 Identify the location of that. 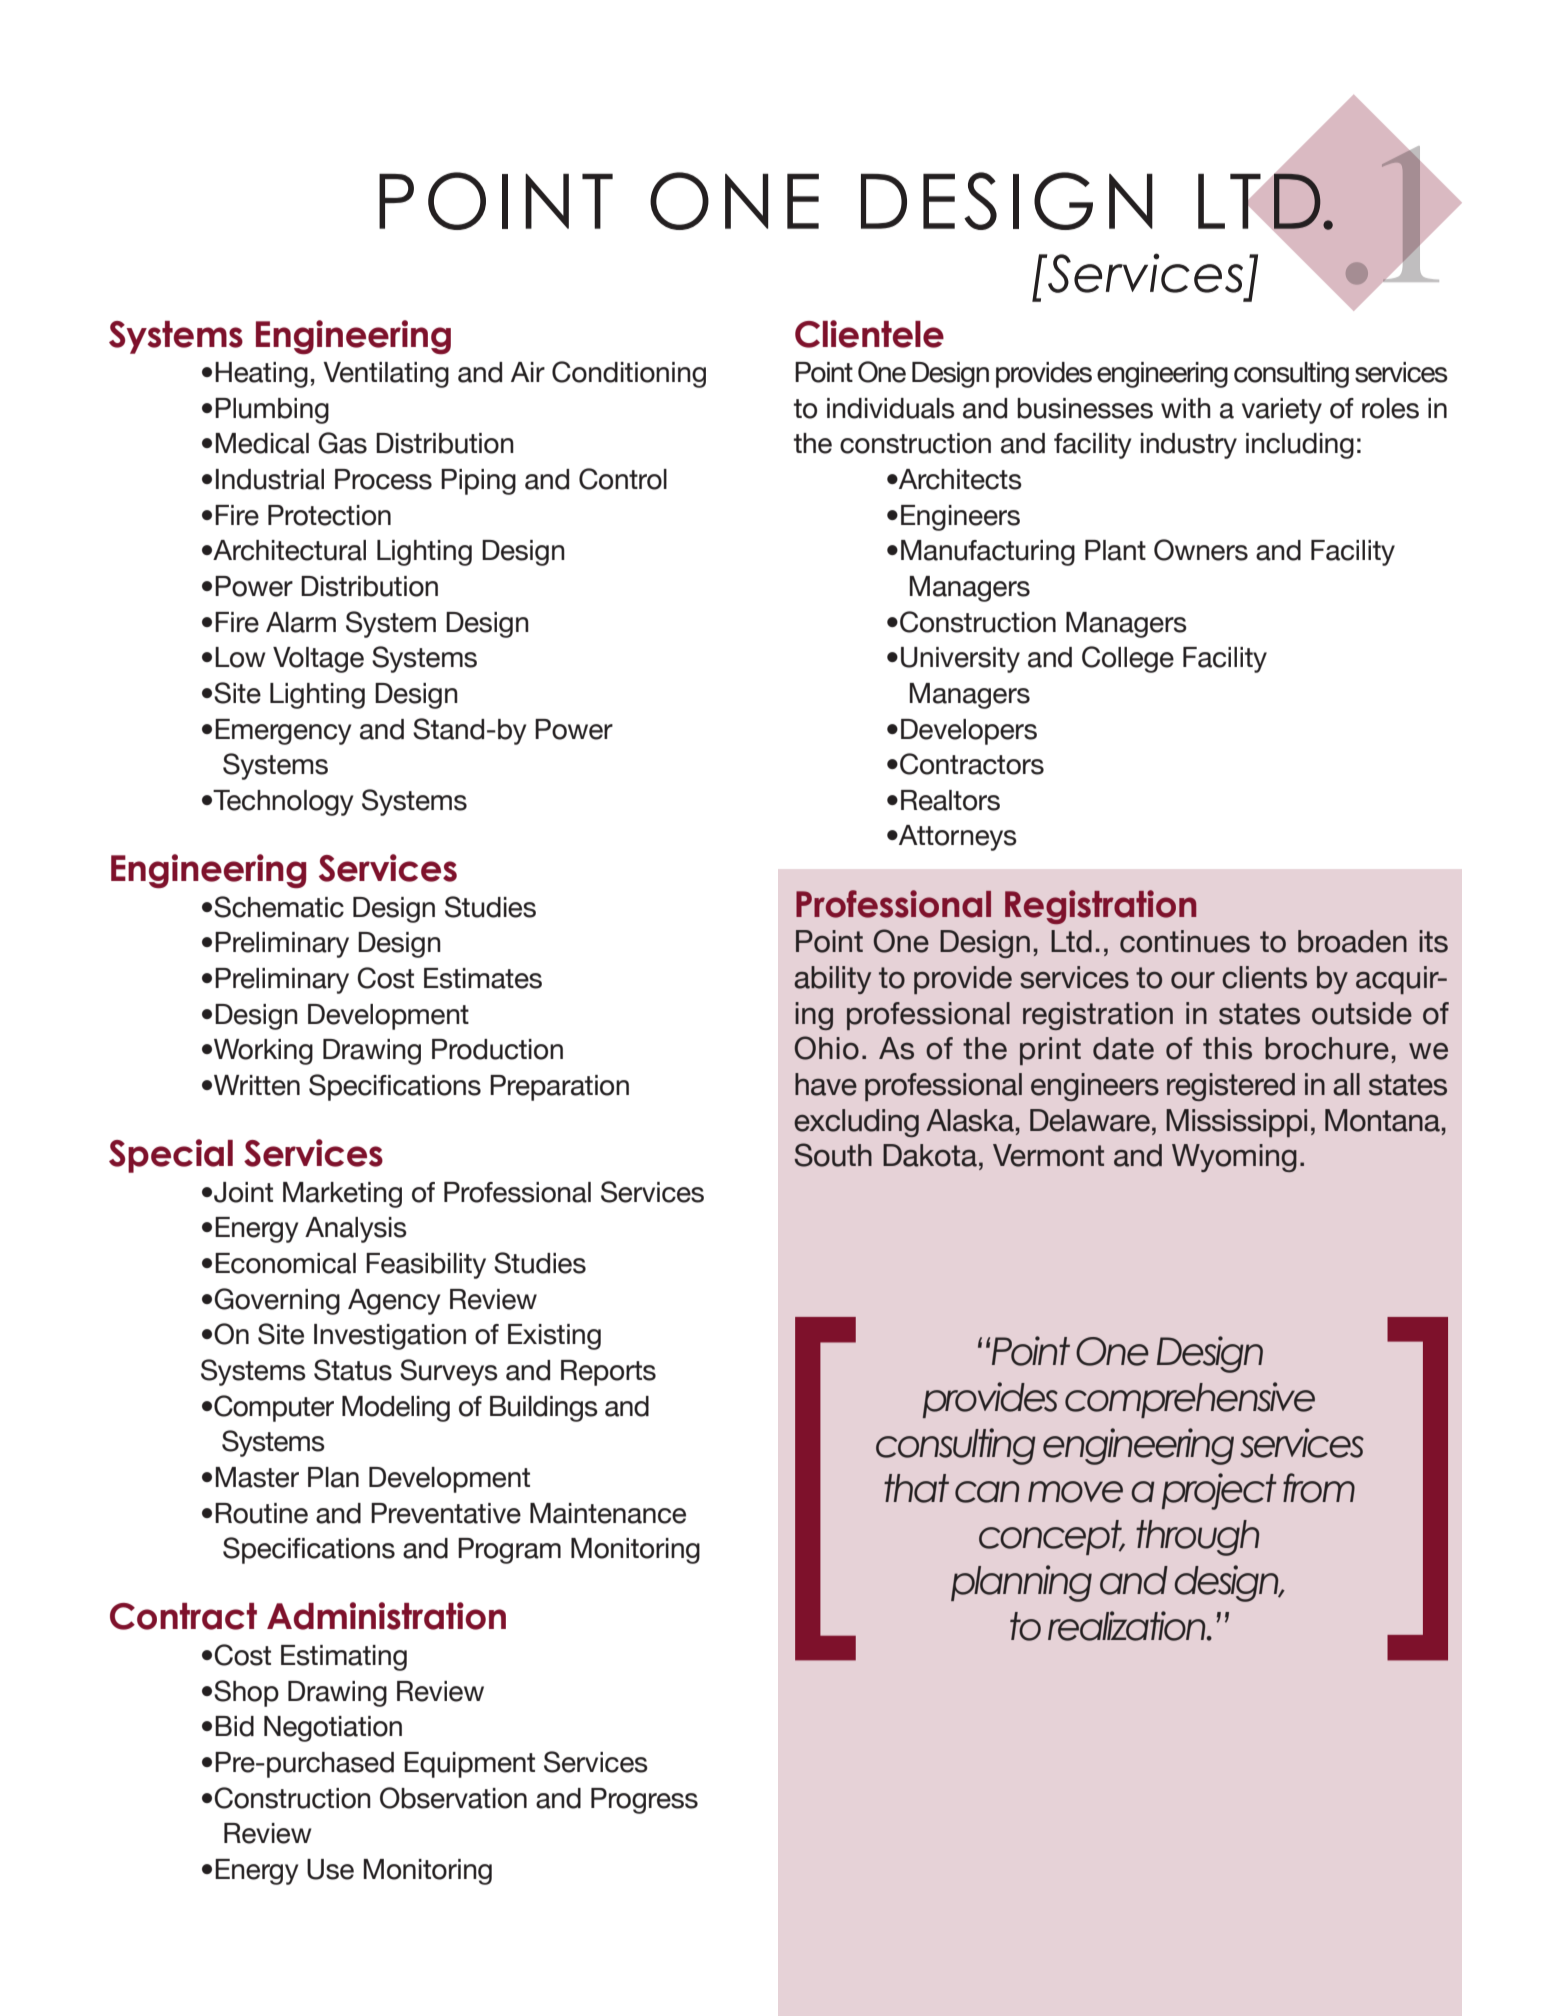
(916, 1488).
